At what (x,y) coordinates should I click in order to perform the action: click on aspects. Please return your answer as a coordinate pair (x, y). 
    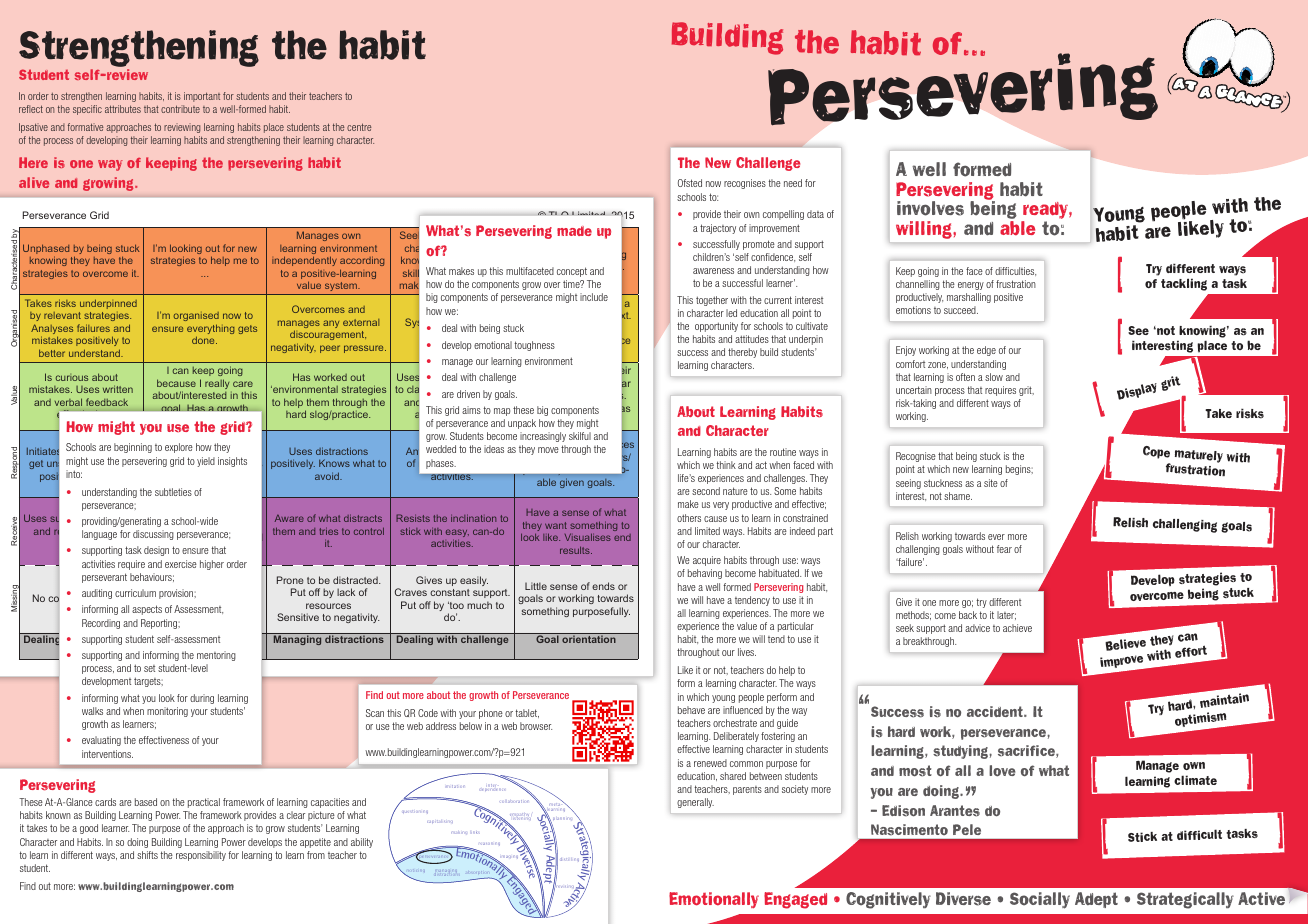
    Looking at the image, I should click on (147, 610).
